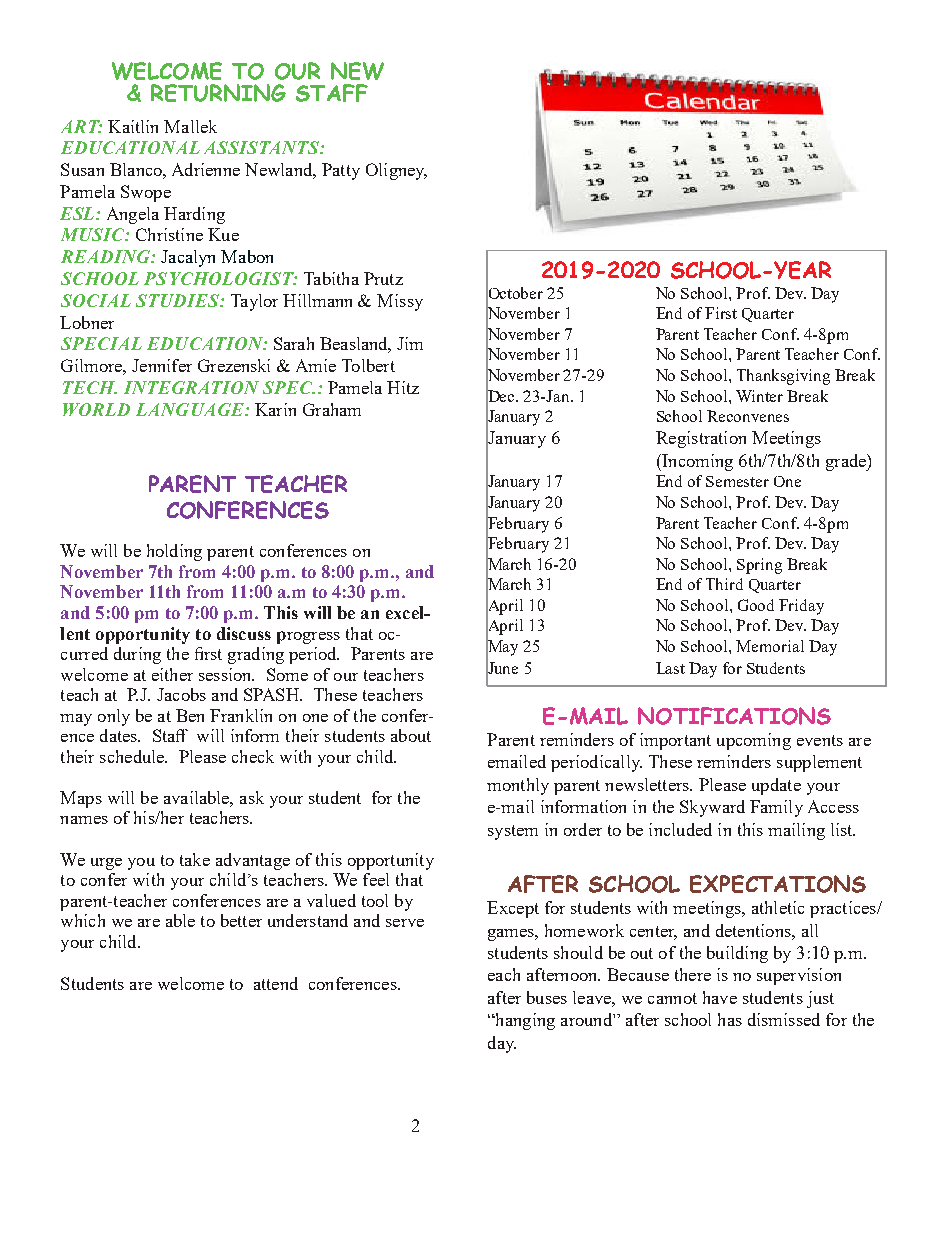 The image size is (952, 1233). What do you see at coordinates (133, 756) in the page?
I see `schedule` at bounding box center [133, 756].
